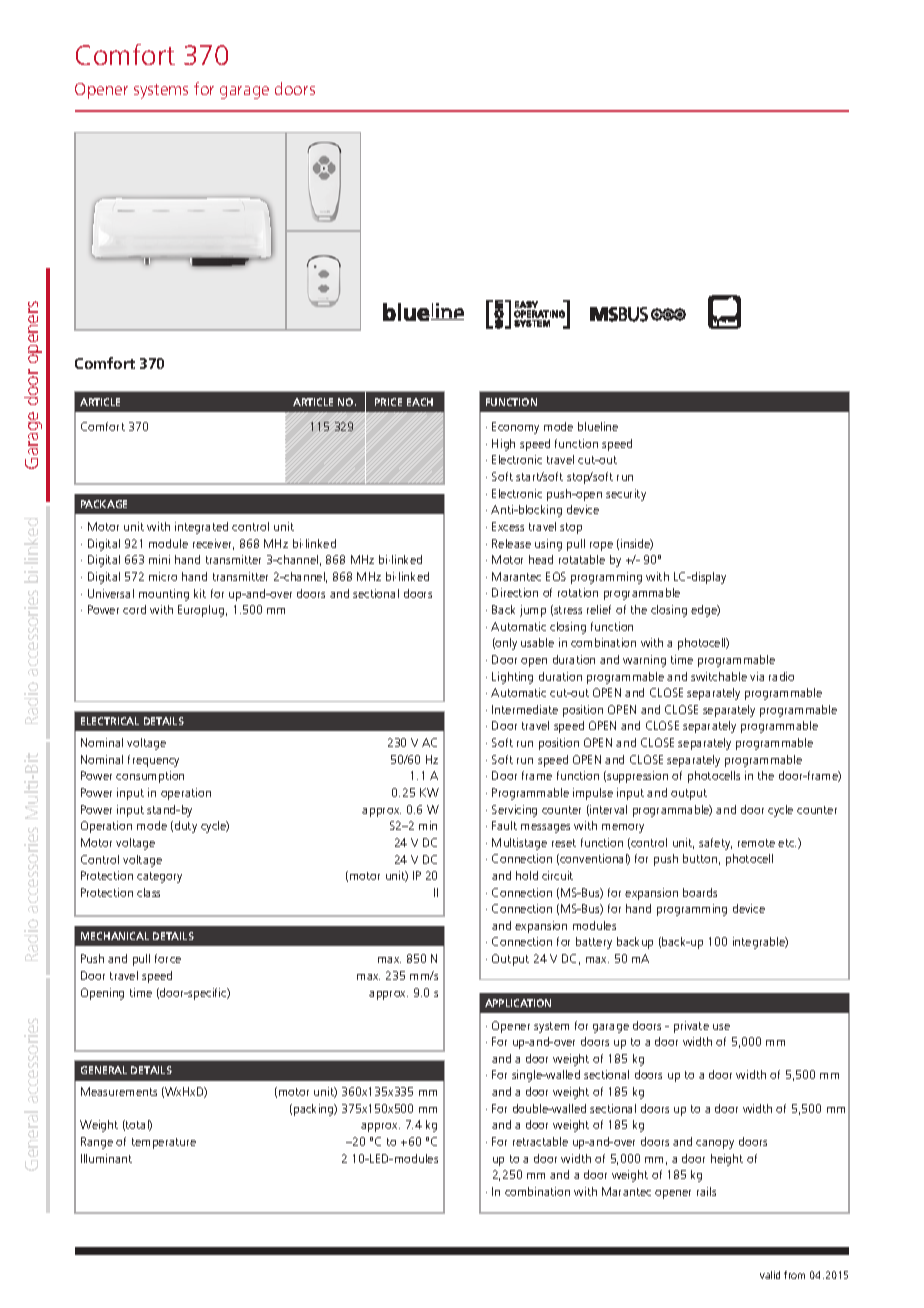 This image has height=1308, width=924. What do you see at coordinates (104, 504) in the image?
I see `PACKAGE` at bounding box center [104, 504].
